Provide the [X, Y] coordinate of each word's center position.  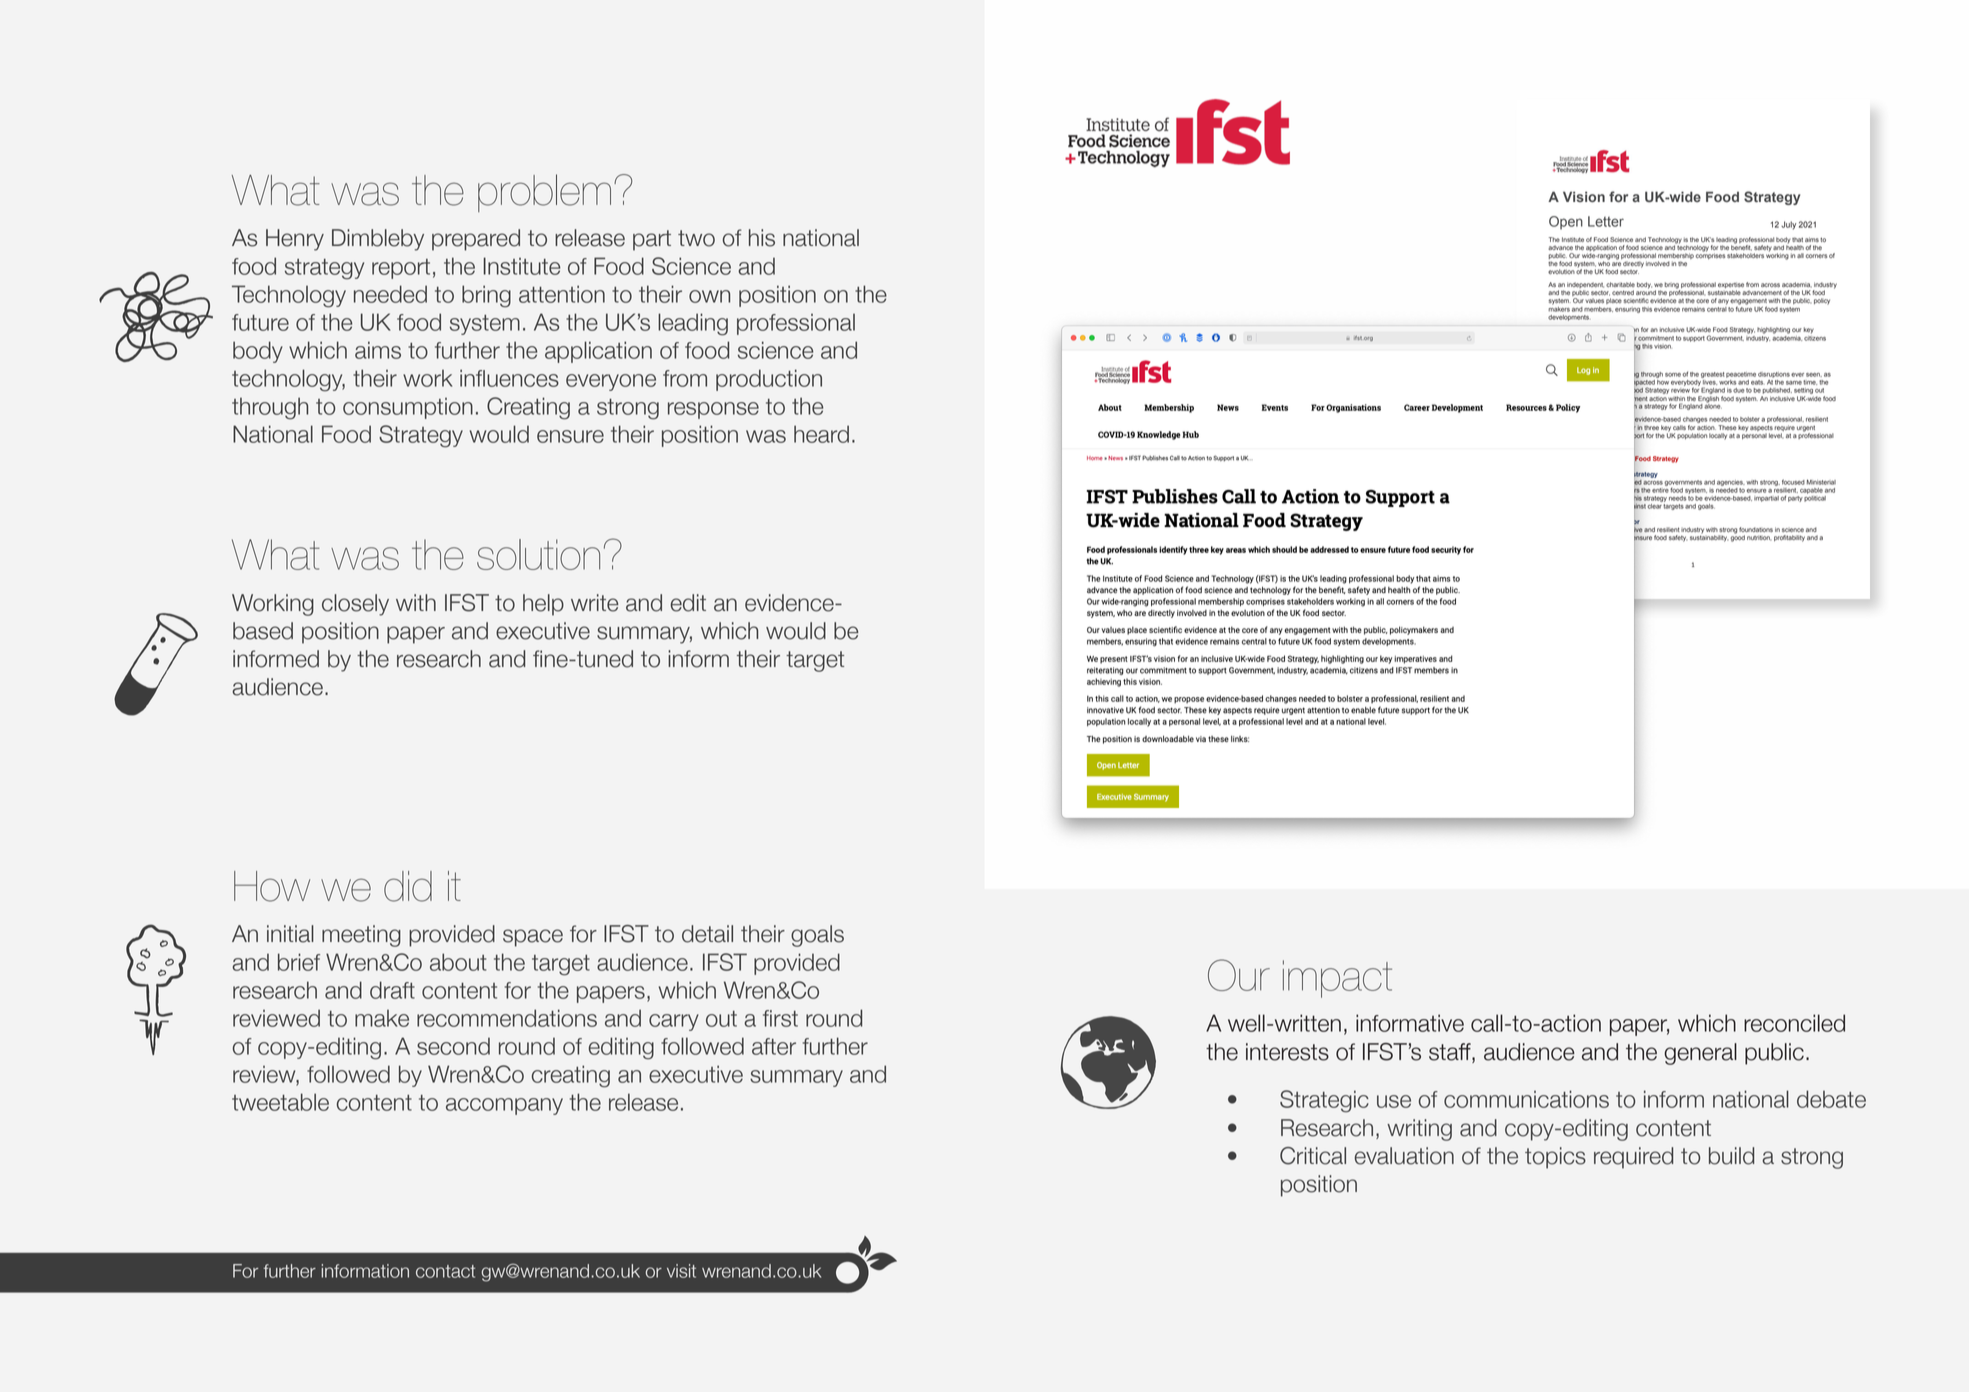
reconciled [1794, 1023]
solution [538, 554]
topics [1555, 1158]
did [408, 886]
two [696, 238]
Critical [1313, 1156]
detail [707, 934]
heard [821, 434]
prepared [476, 240]
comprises [1710, 255]
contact [445, 1271]
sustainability [1709, 537]
